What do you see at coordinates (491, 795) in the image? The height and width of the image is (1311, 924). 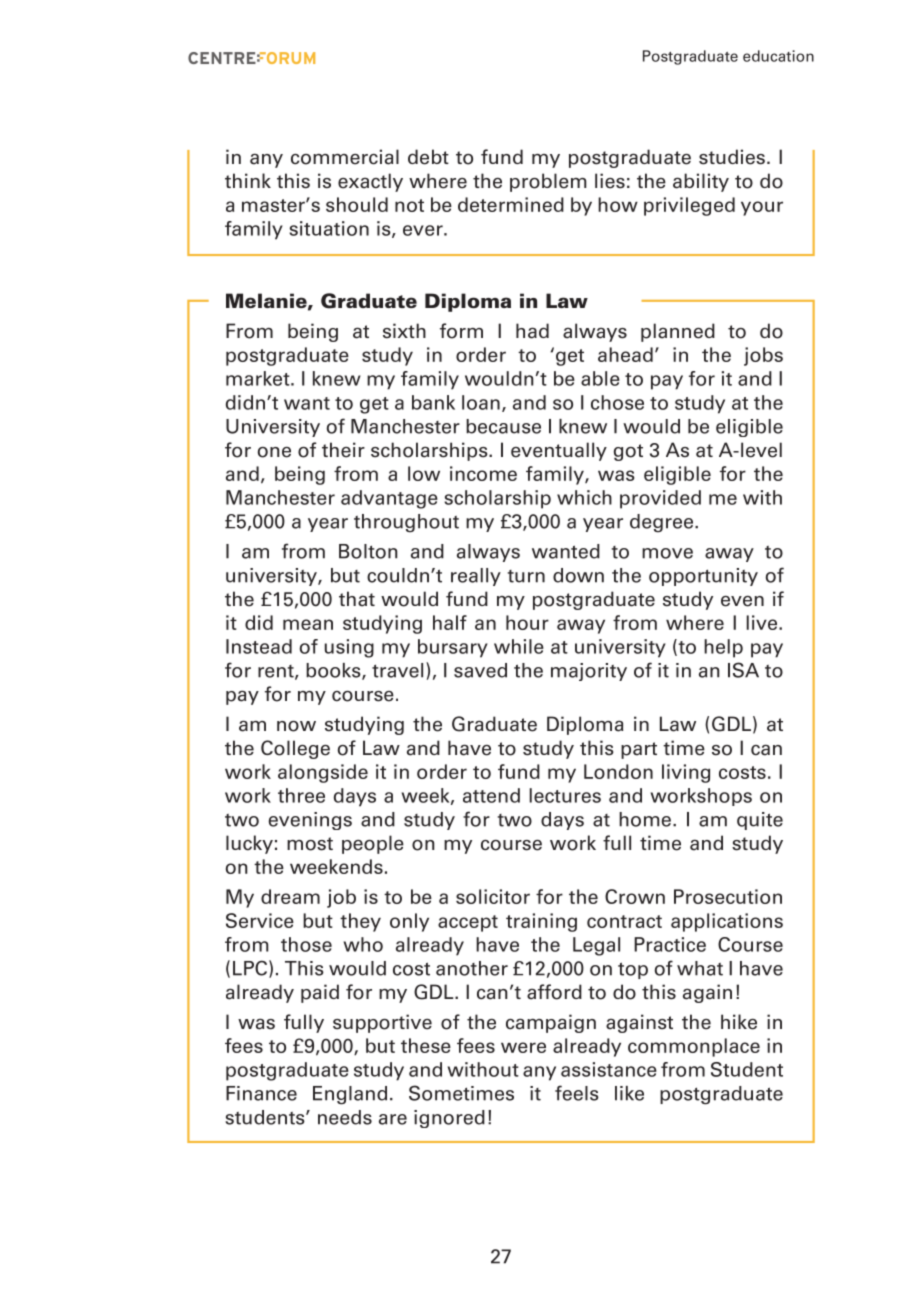 I see `attend` at bounding box center [491, 795].
